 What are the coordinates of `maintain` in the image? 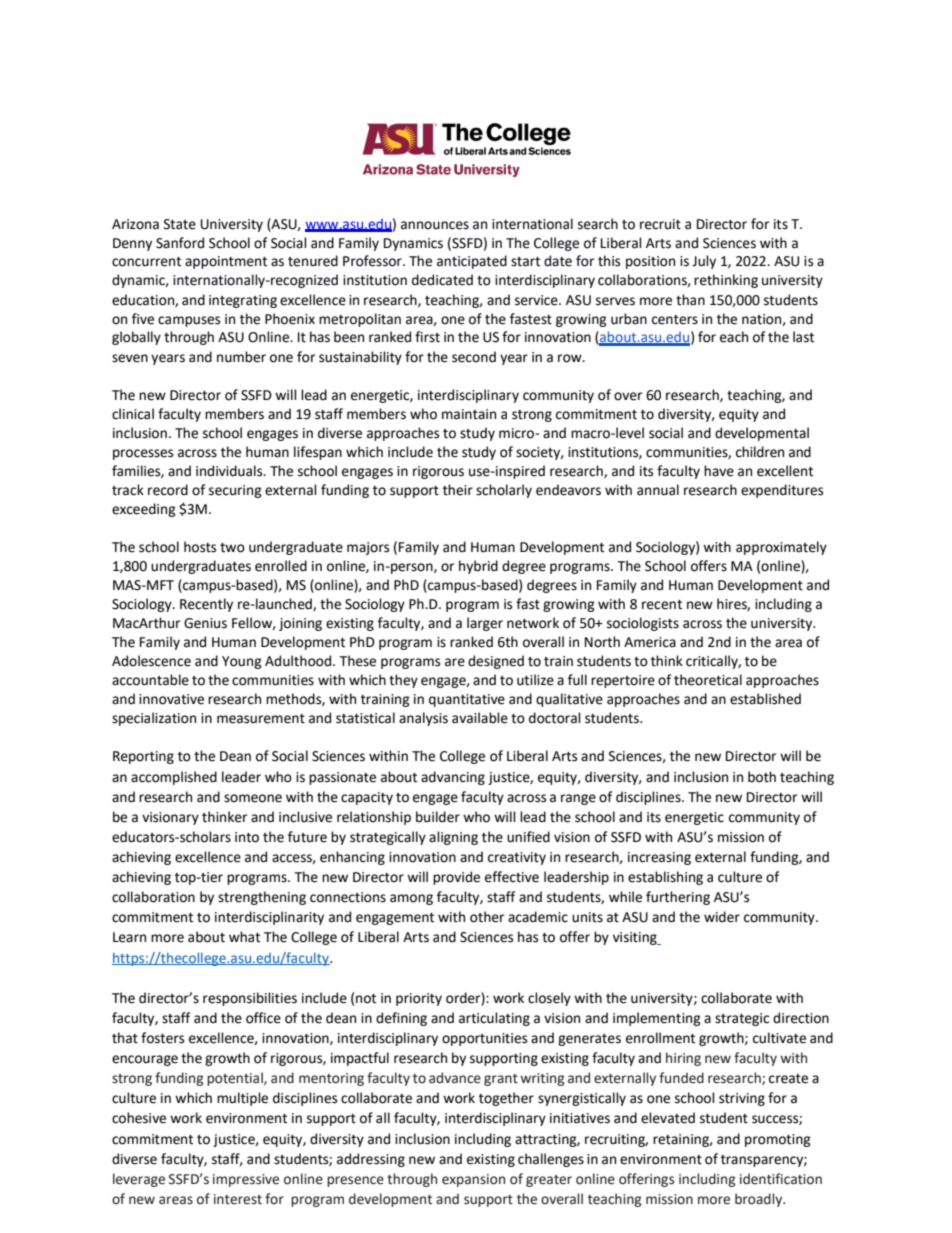 It's located at (469, 414).
